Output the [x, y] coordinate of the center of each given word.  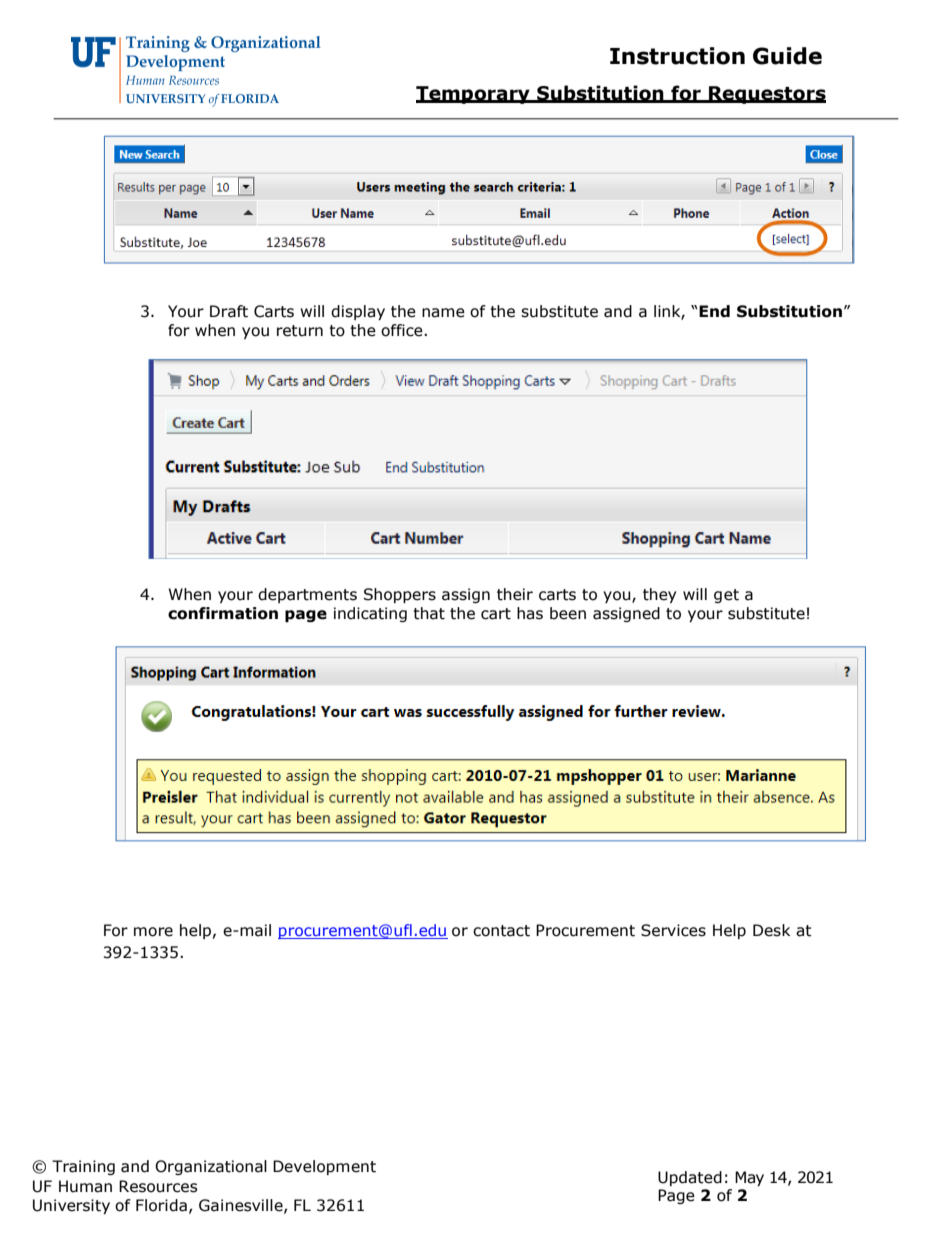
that [429, 613]
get [726, 596]
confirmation [223, 613]
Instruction [677, 56]
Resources [158, 1186]
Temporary [474, 95]
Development [324, 1167]
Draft [229, 311]
